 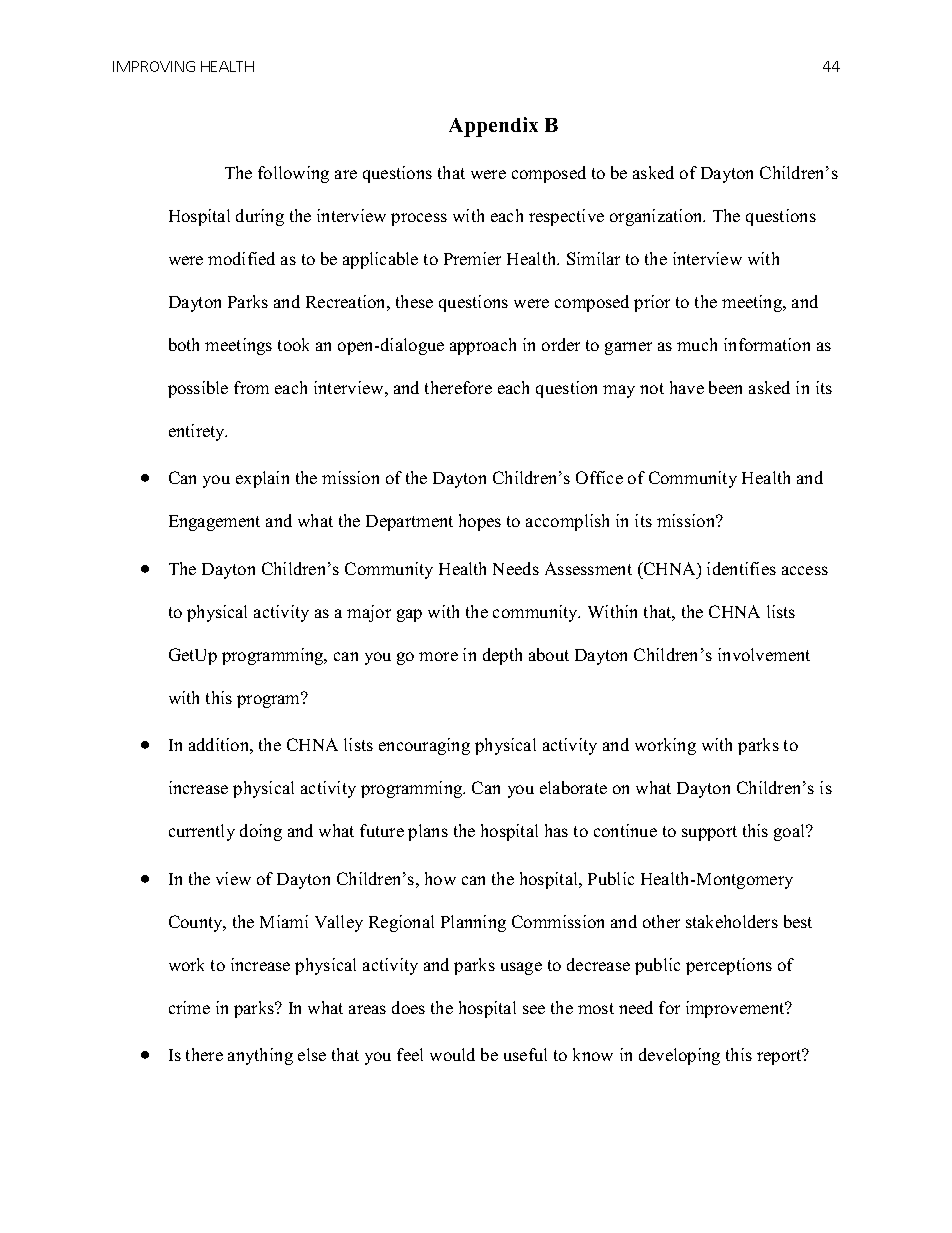 What do you see at coordinates (697, 344) in the image?
I see `much` at bounding box center [697, 344].
